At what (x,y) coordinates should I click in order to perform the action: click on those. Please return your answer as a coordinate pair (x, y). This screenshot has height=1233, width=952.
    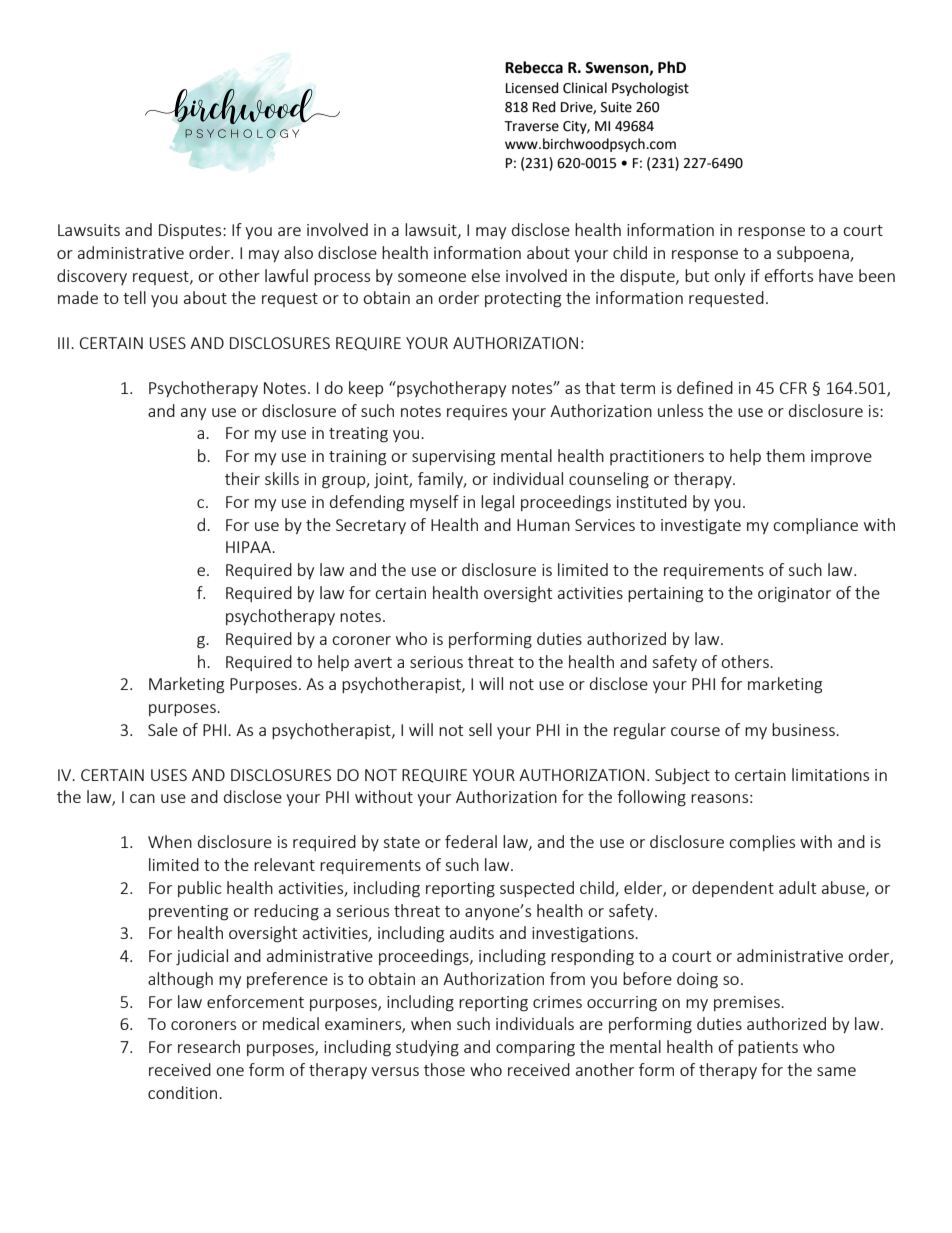
    Looking at the image, I should click on (444, 1069).
